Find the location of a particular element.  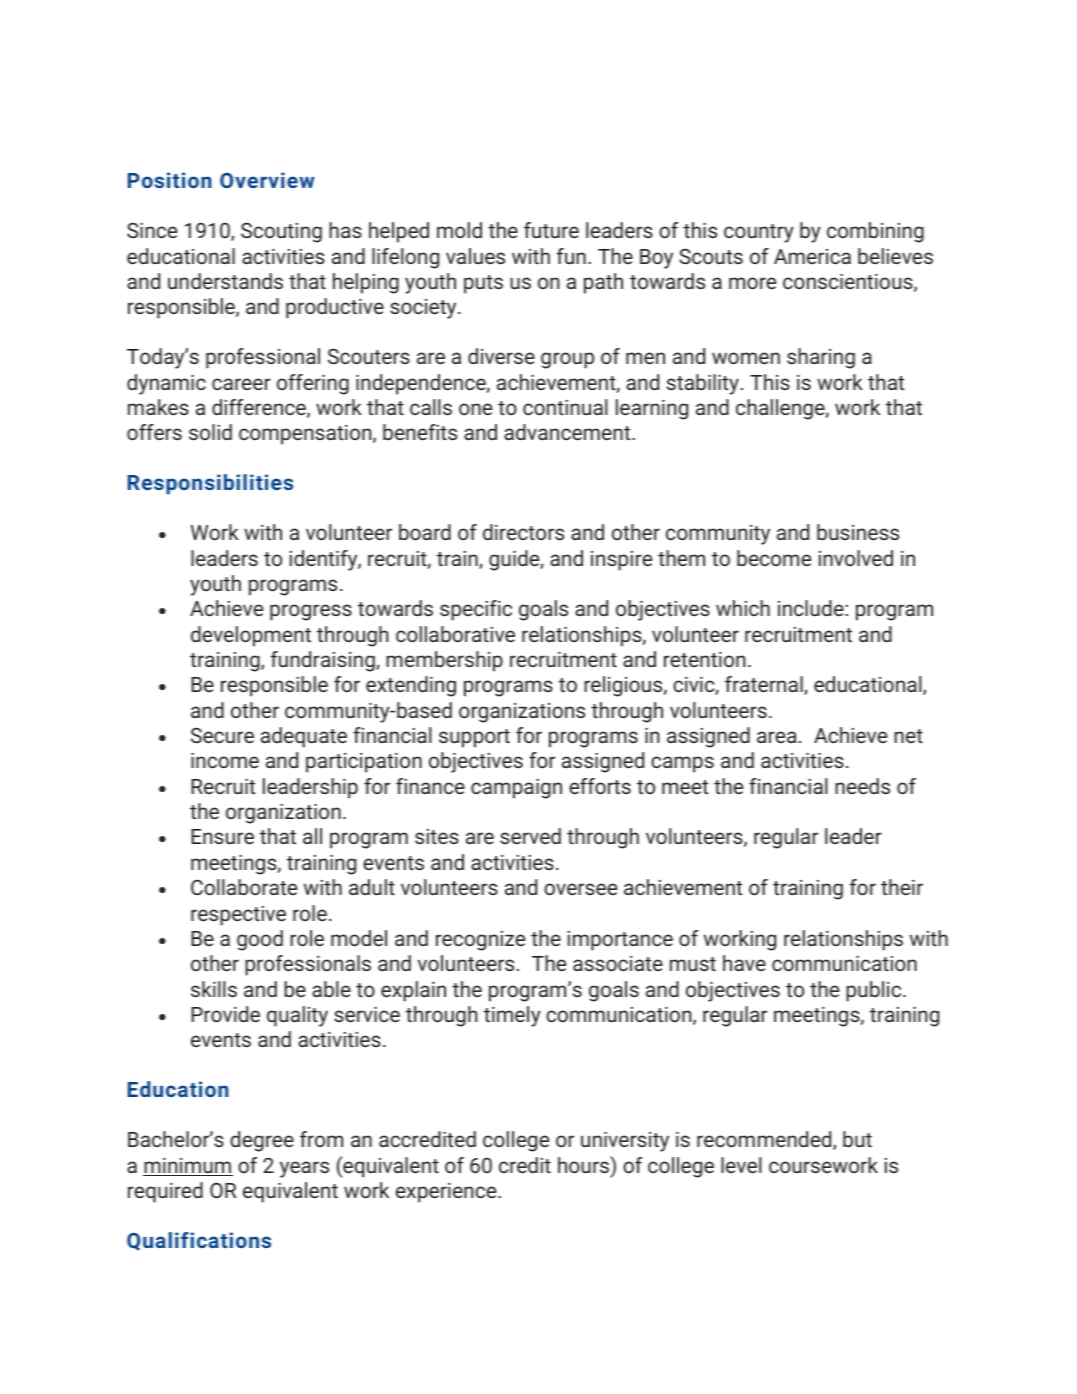

sharing is located at coordinates (821, 358).
